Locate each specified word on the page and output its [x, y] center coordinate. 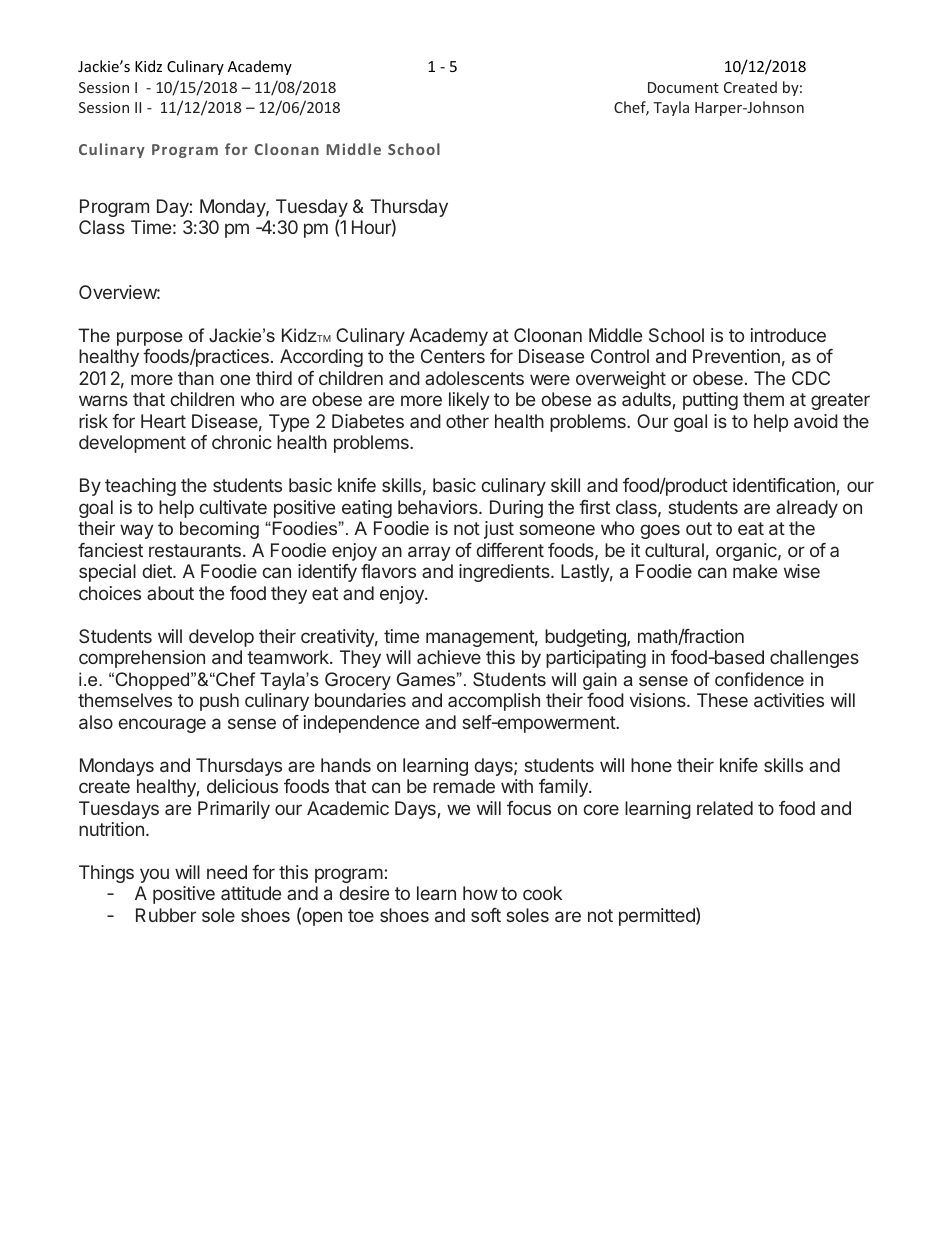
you [154, 875]
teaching [140, 487]
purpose [150, 339]
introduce [788, 335]
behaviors [439, 507]
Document [683, 87]
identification [784, 485]
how [480, 893]
